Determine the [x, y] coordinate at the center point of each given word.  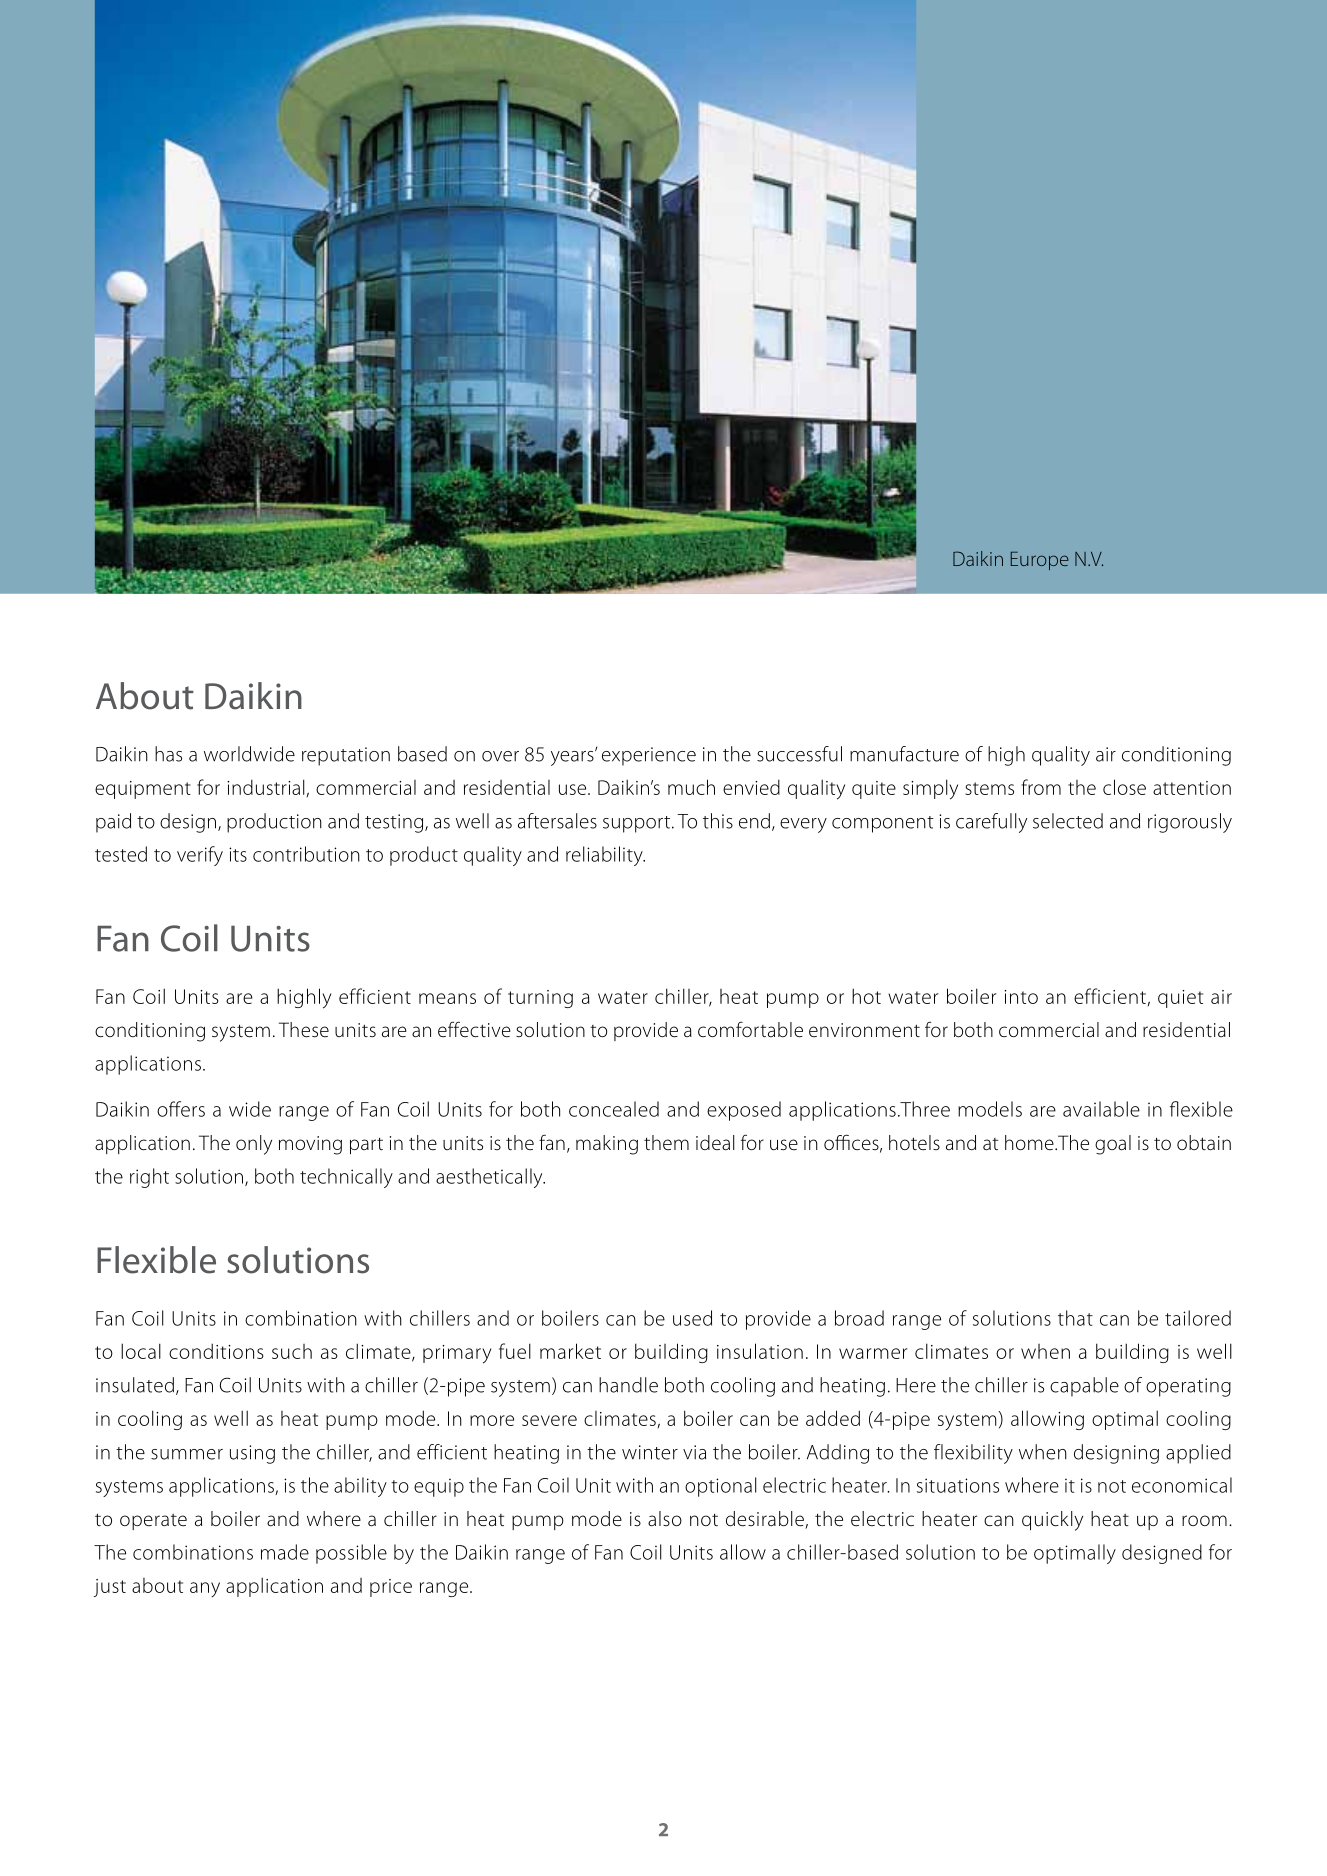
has [168, 754]
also [665, 1519]
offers [181, 1109]
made [285, 1552]
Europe [1040, 561]
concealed [614, 1109]
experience [649, 756]
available [1101, 1109]
